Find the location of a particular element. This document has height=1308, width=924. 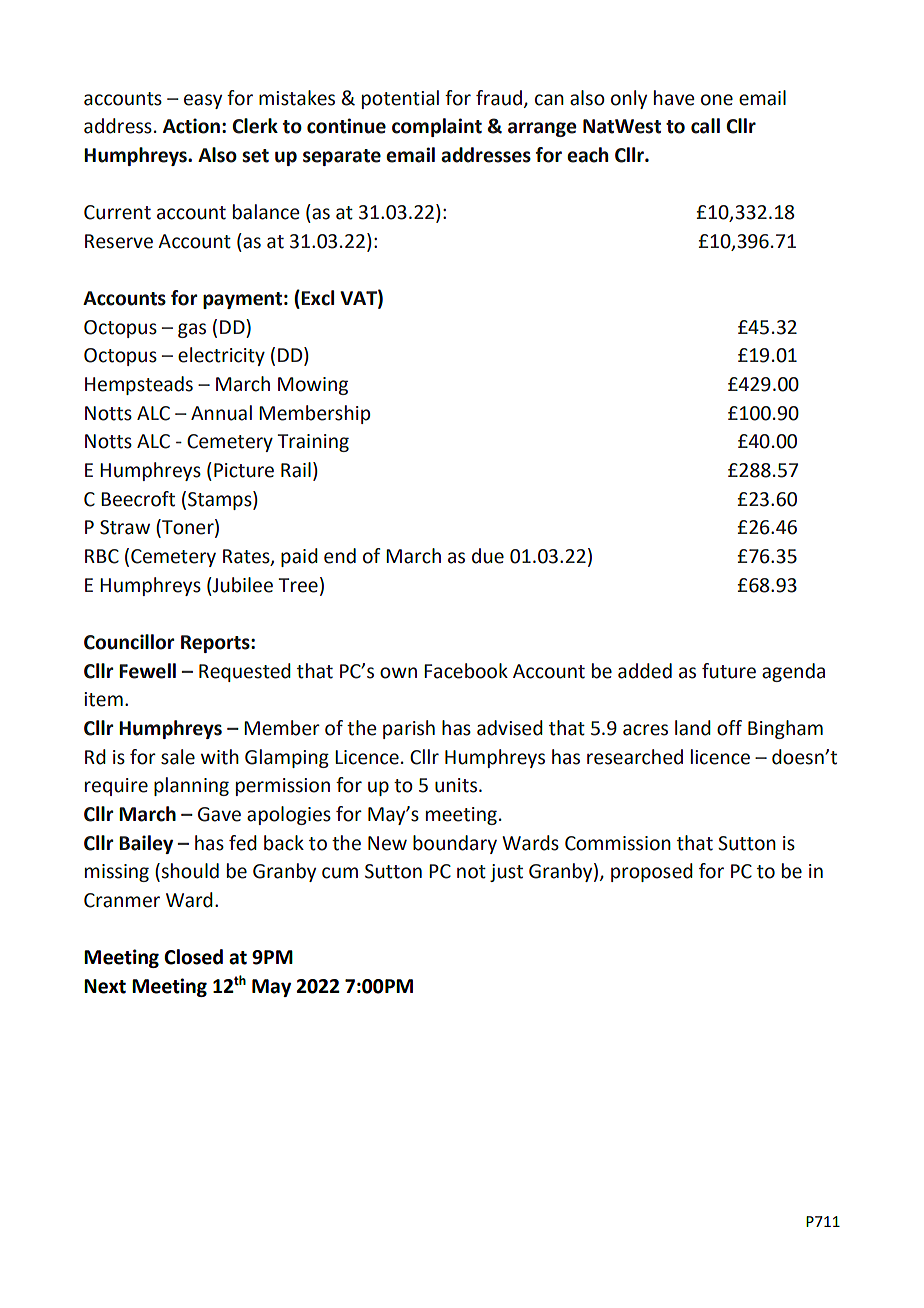

Closed is located at coordinates (193, 957).
